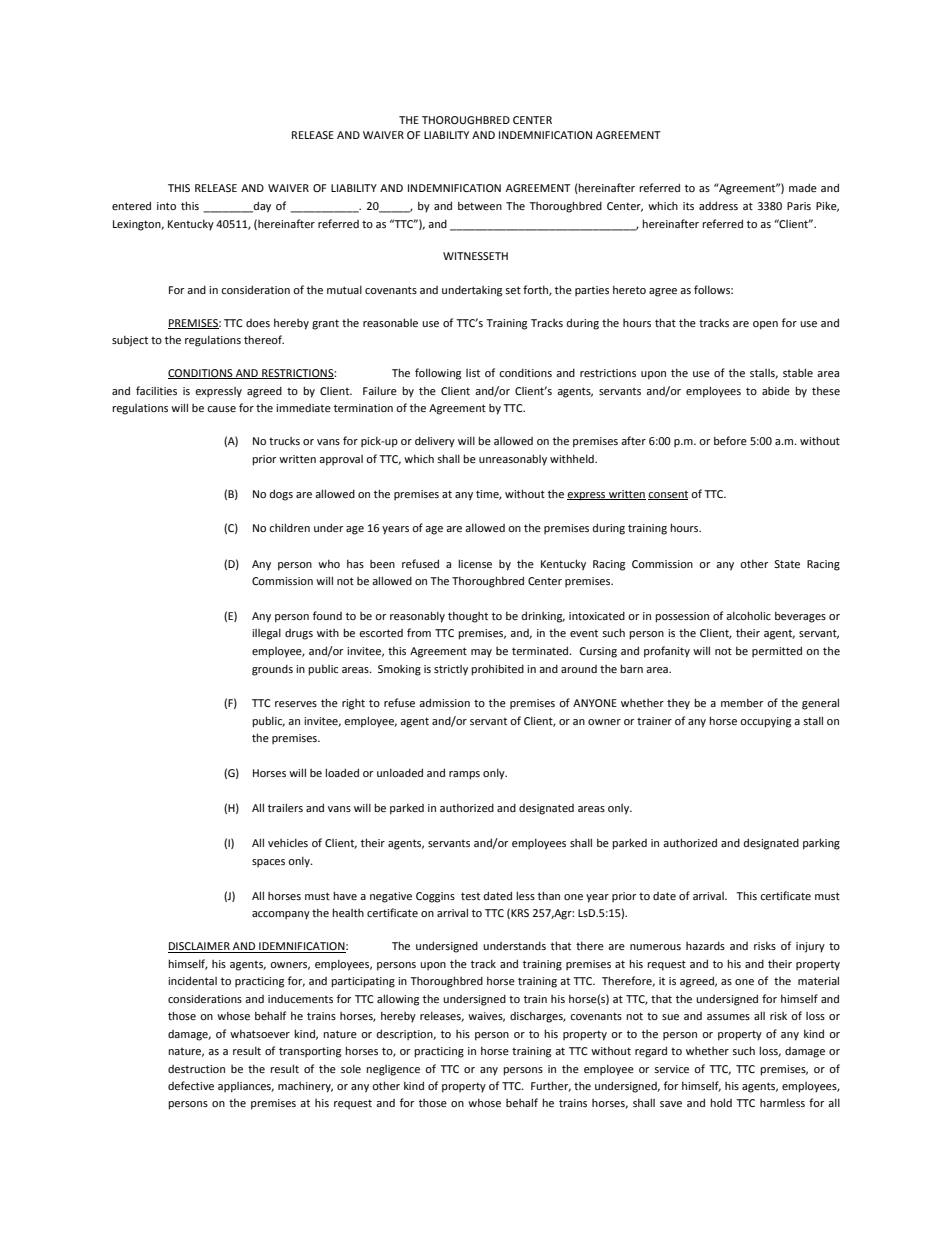 The image size is (952, 1233). I want to click on destruction, so click(196, 1069).
